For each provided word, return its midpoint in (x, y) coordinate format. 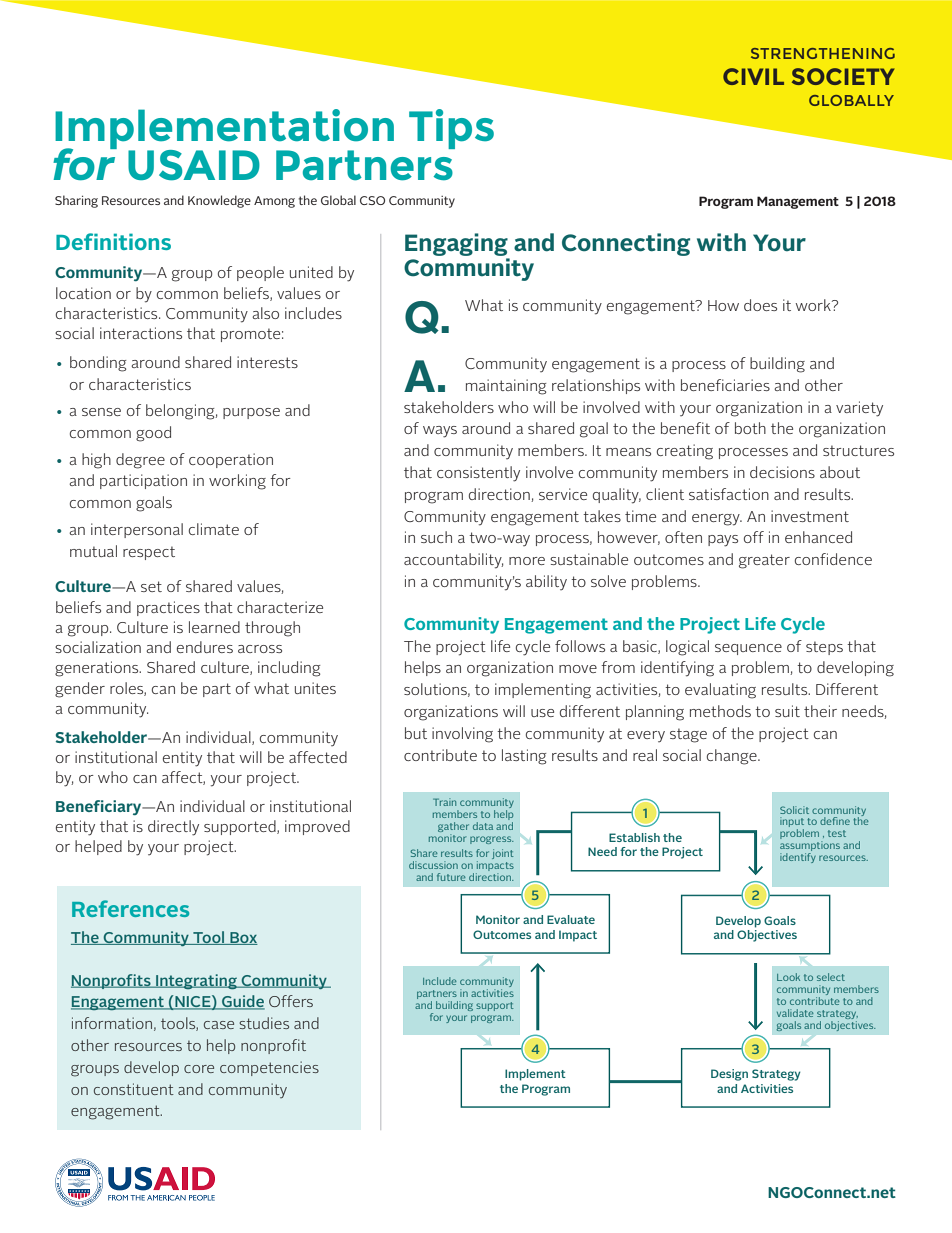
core (199, 1069)
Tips (451, 129)
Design (729, 1075)
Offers (291, 1001)
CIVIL (753, 76)
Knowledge (219, 201)
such (436, 537)
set (151, 586)
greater (764, 561)
